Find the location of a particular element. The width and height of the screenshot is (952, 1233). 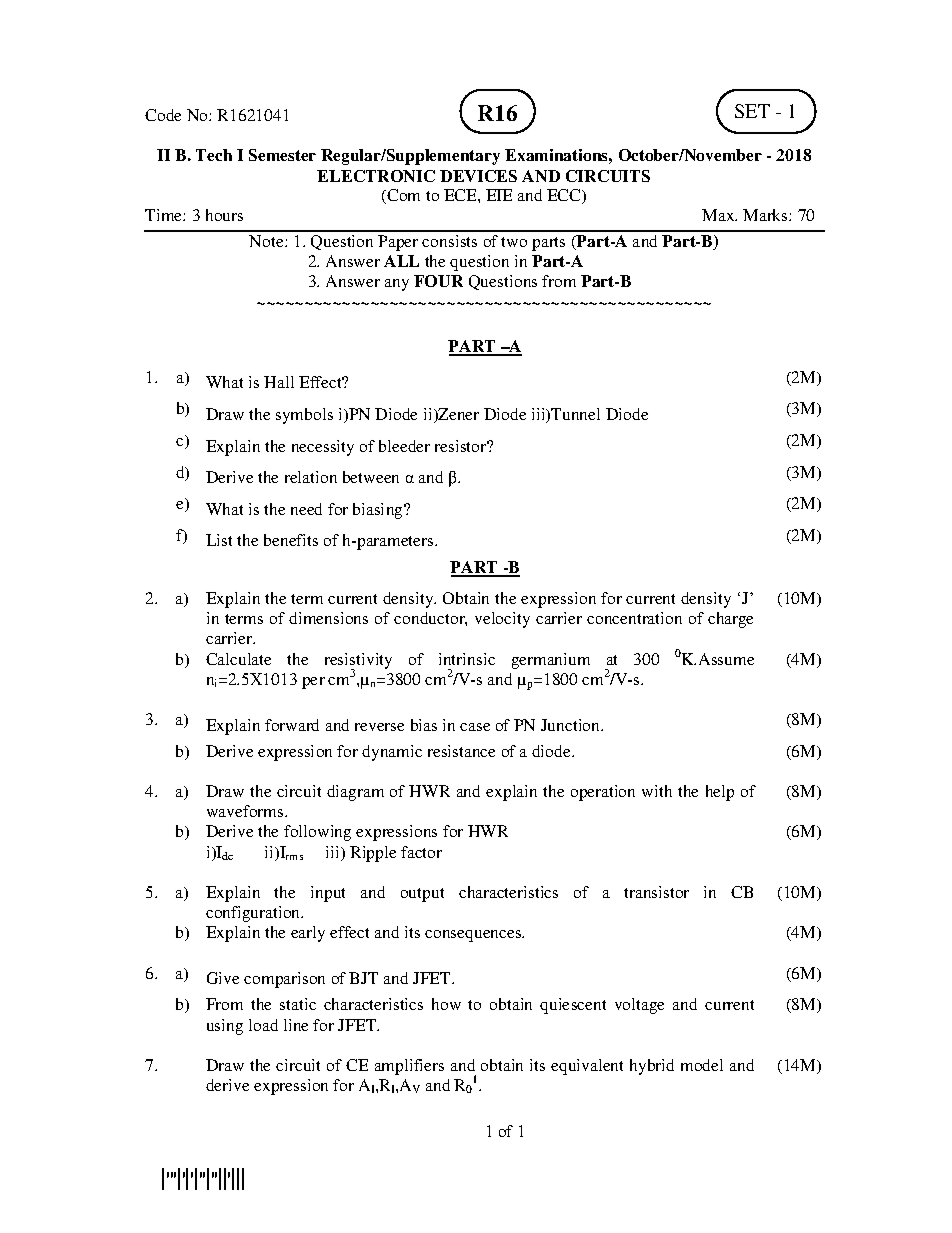

DEVICES is located at coordinates (478, 176).
